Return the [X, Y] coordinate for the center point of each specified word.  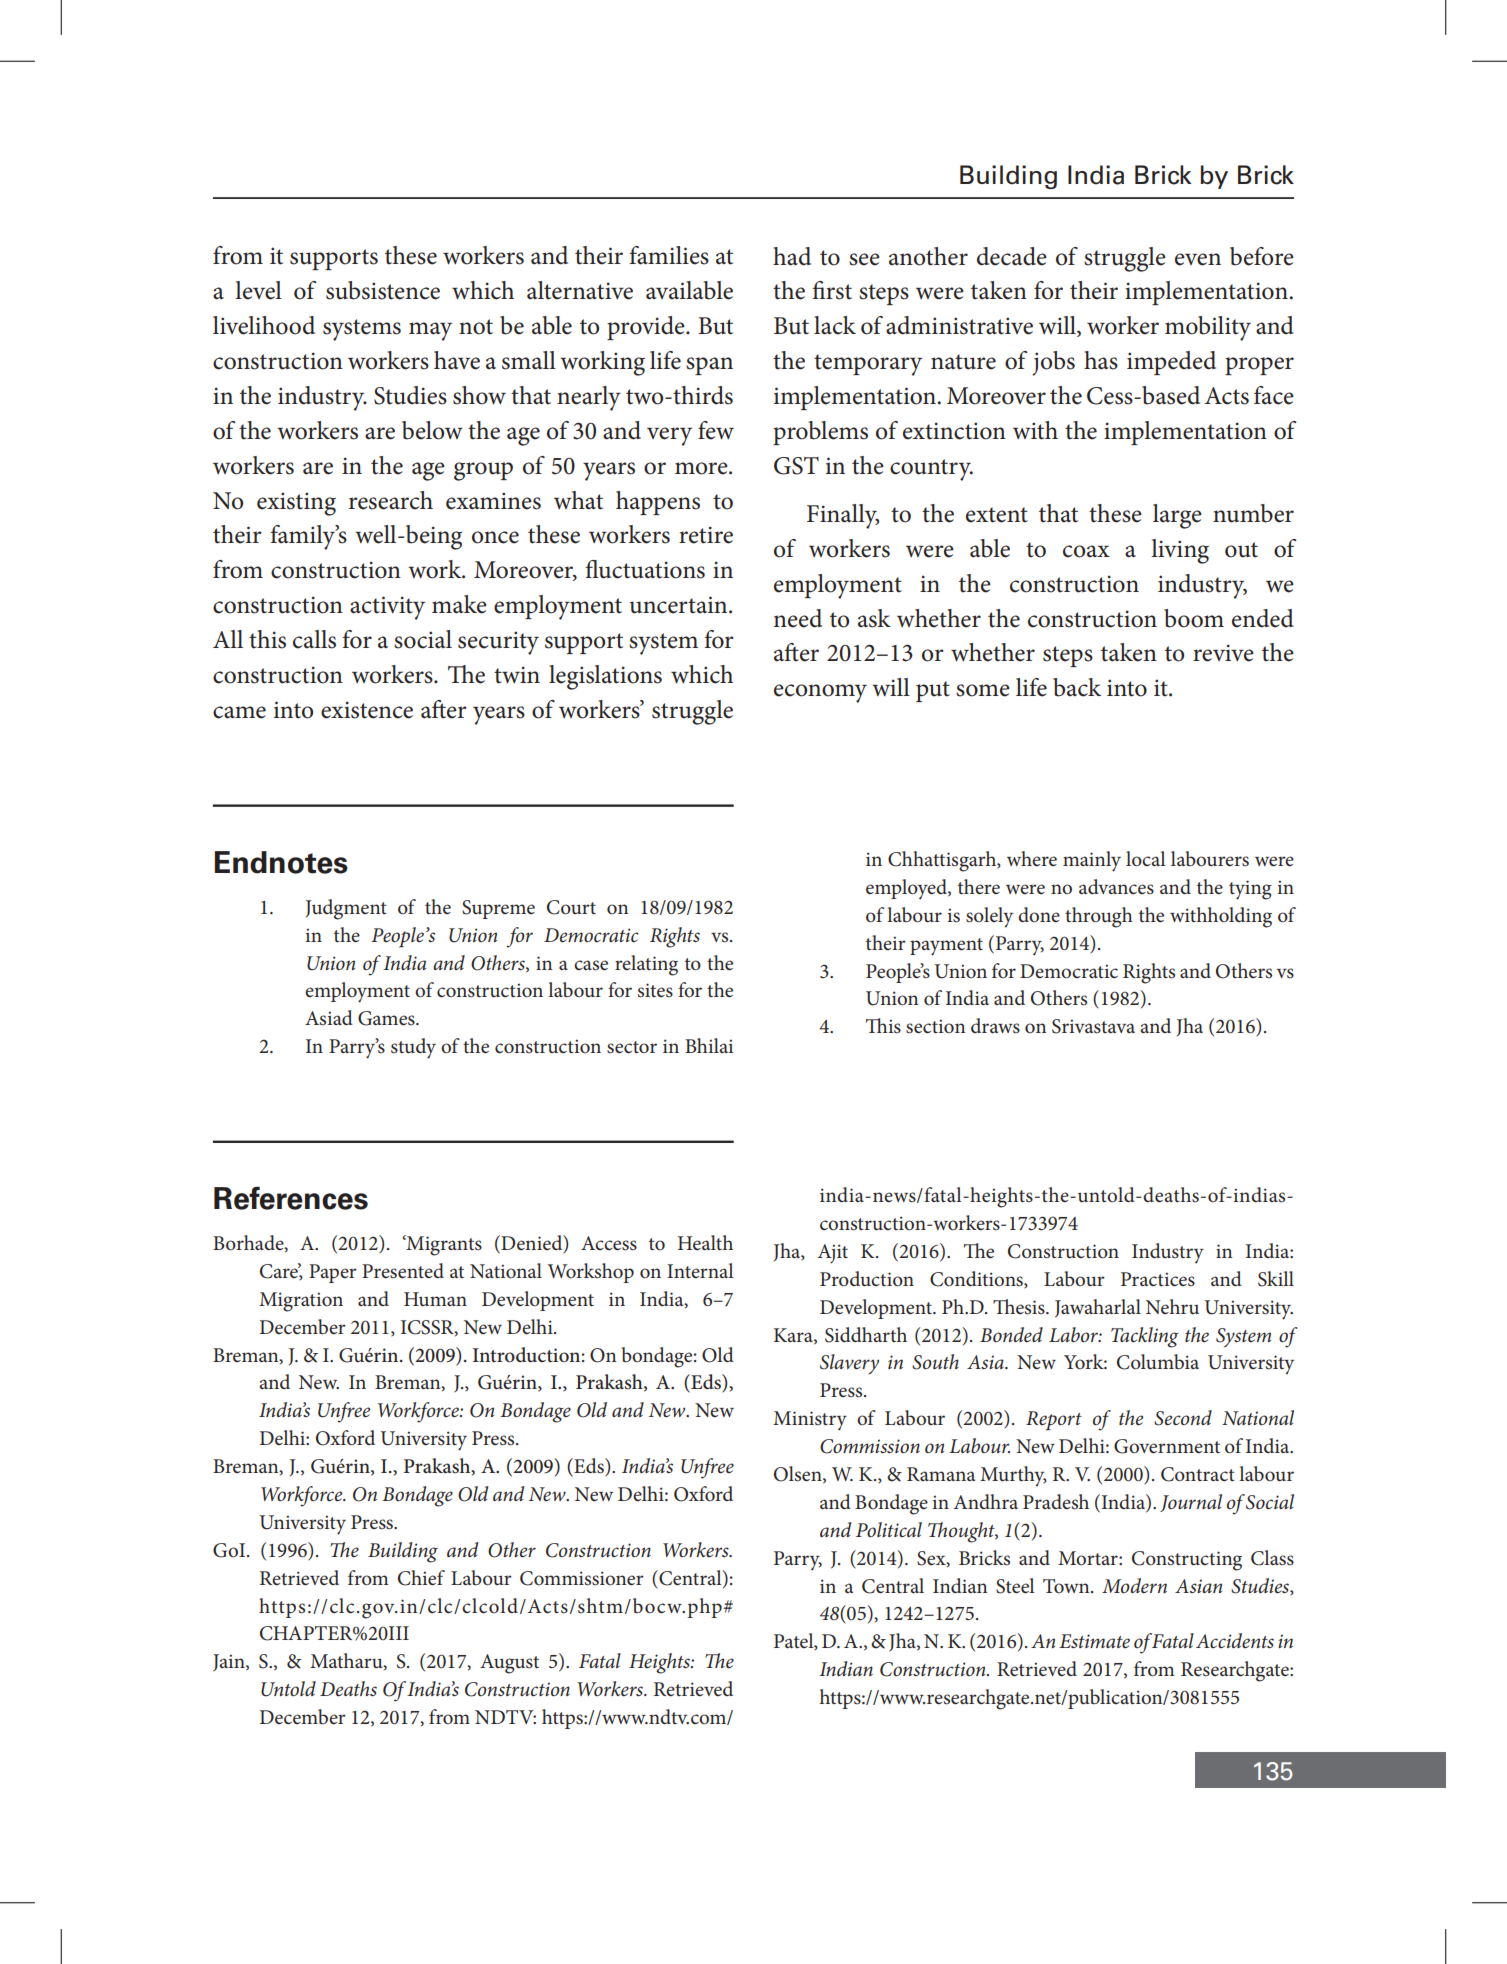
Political [889, 1529]
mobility [1208, 328]
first [832, 290]
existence [367, 710]
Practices [1158, 1279]
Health [705, 1242]
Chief [421, 1578]
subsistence [383, 290]
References [291, 1198]
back [1077, 687]
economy [820, 693]
